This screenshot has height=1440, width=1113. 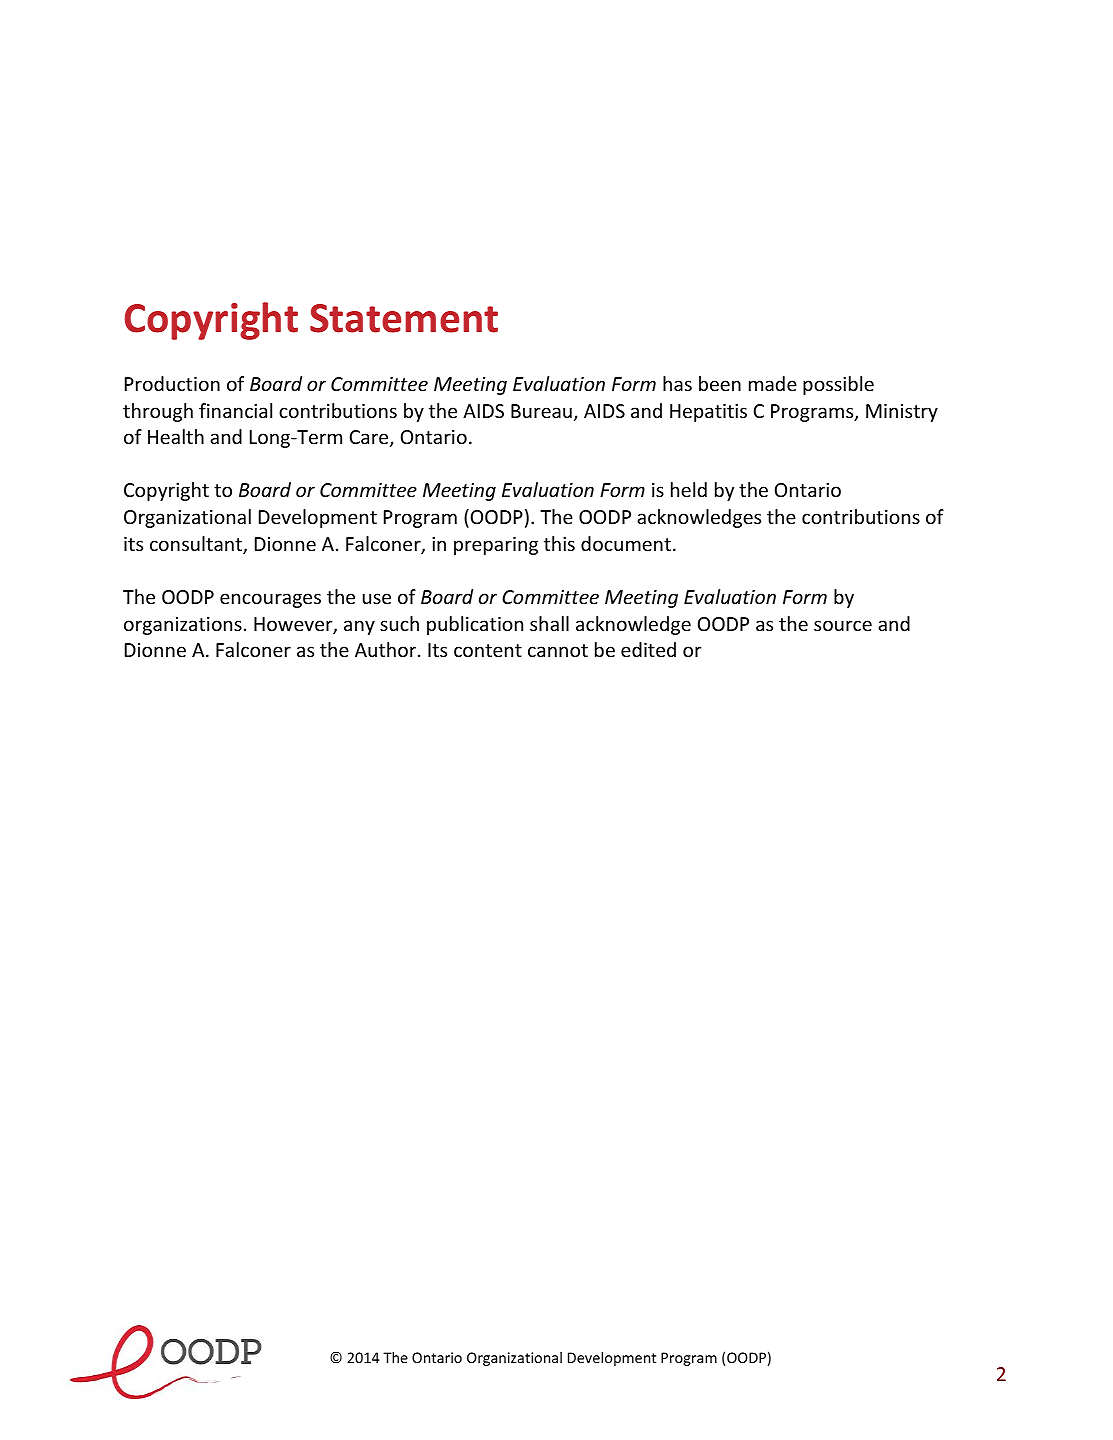 I want to click on source, so click(x=843, y=625).
